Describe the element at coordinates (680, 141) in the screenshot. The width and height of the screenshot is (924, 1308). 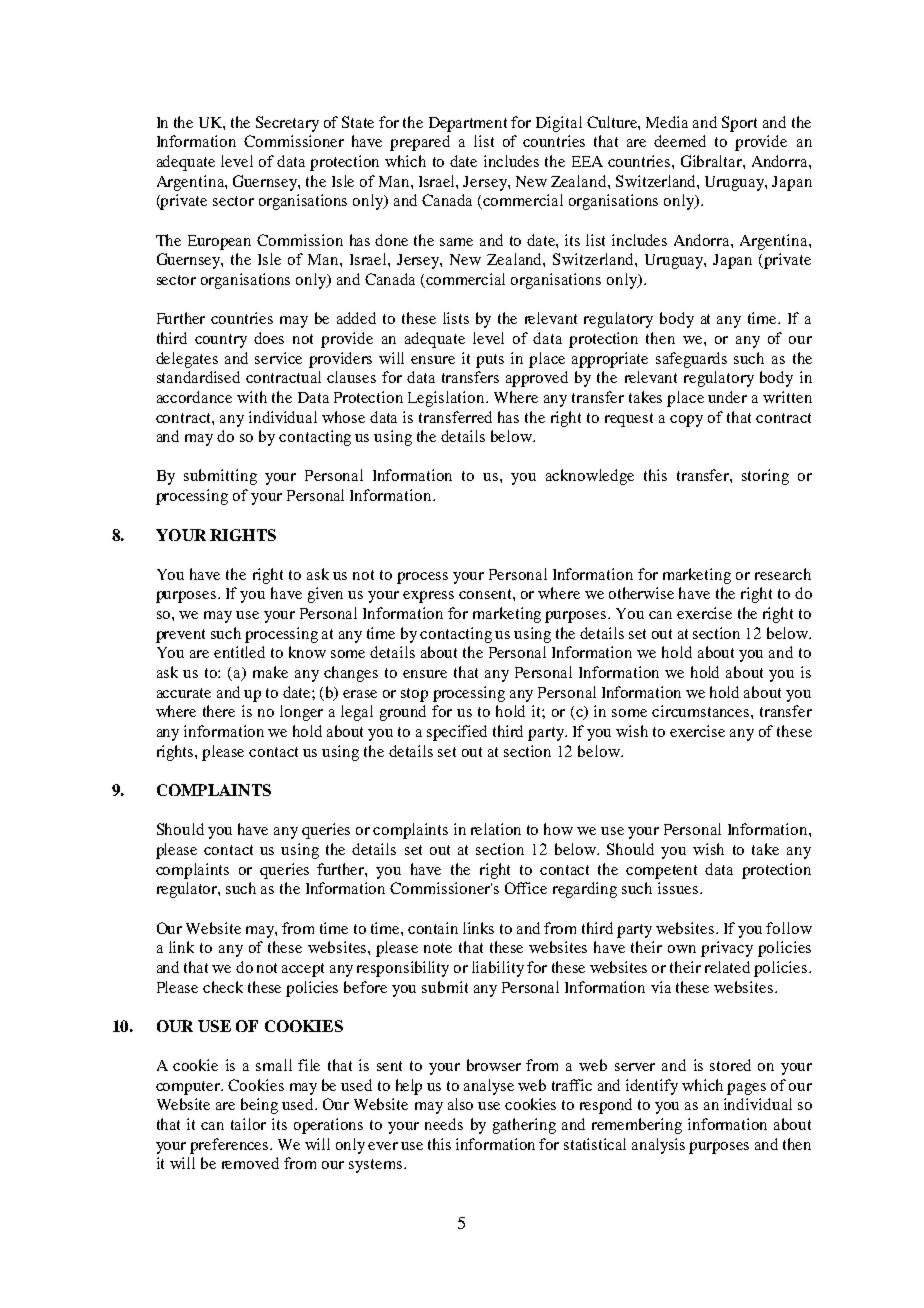
I see `deemed` at that location.
